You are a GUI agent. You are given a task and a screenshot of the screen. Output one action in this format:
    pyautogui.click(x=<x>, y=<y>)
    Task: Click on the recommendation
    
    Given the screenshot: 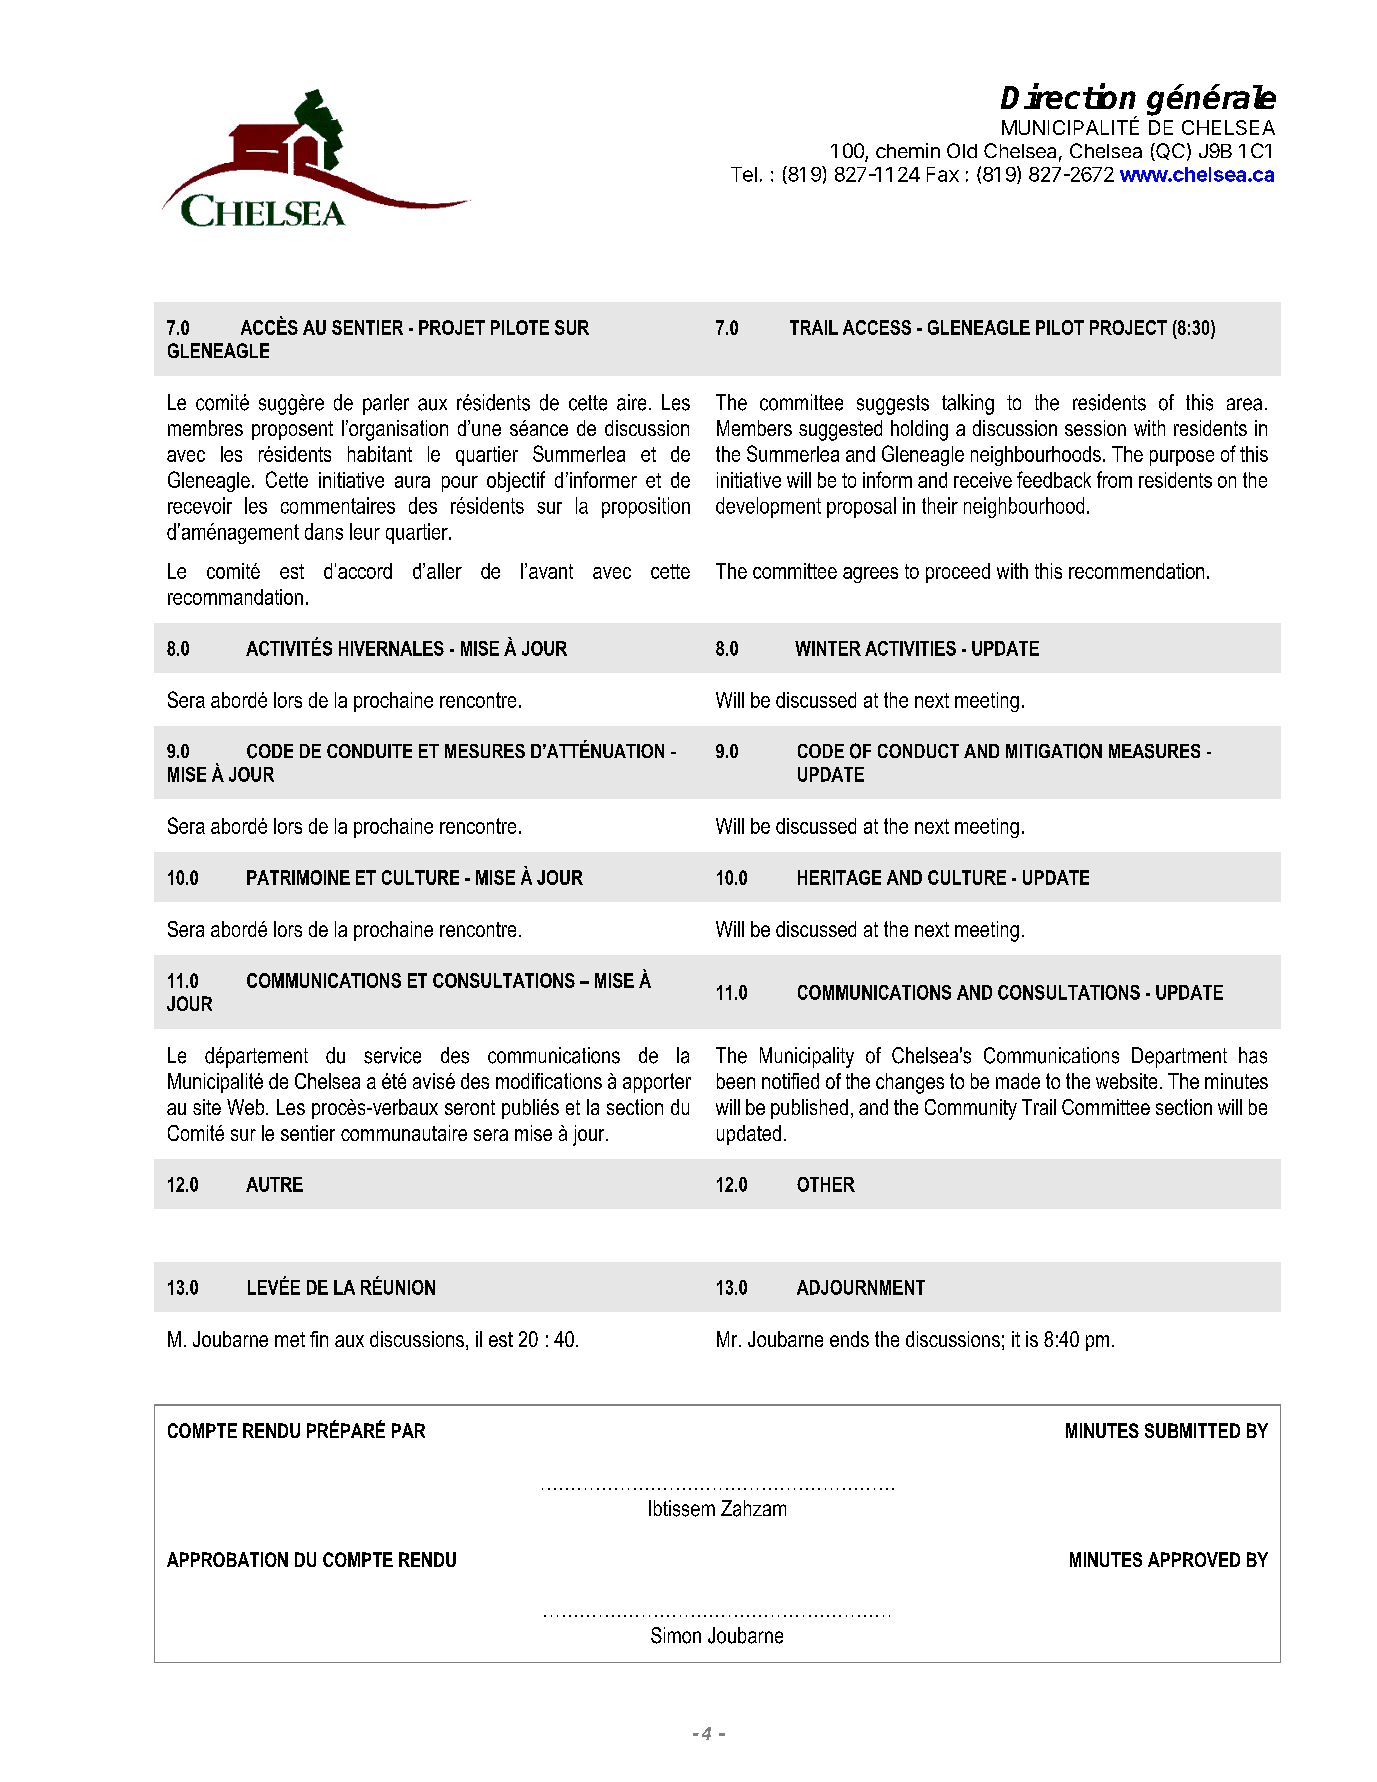 What is the action you would take?
    pyautogui.click(x=1136, y=571)
